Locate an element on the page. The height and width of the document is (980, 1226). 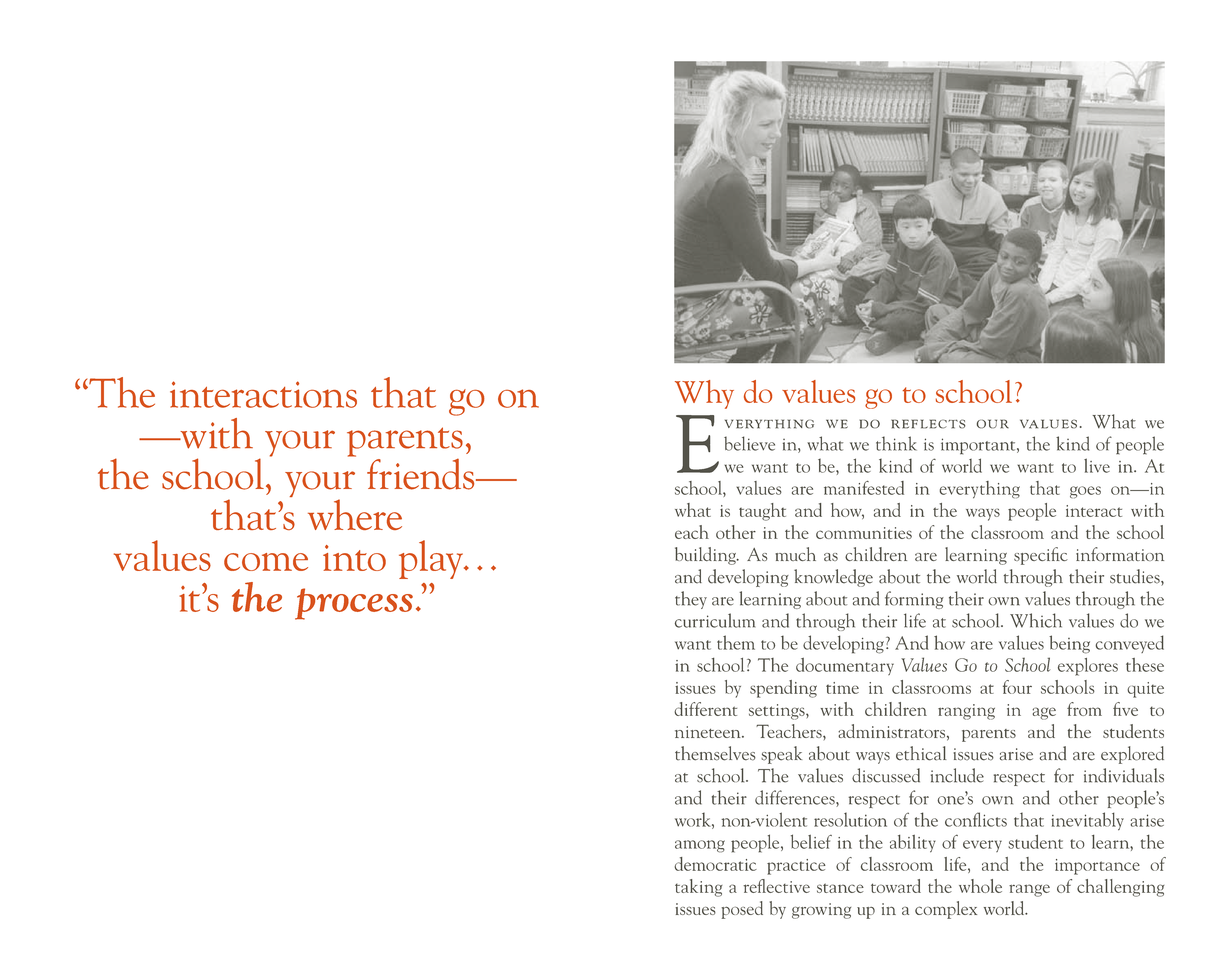
friends is located at coordinates (422, 474).
